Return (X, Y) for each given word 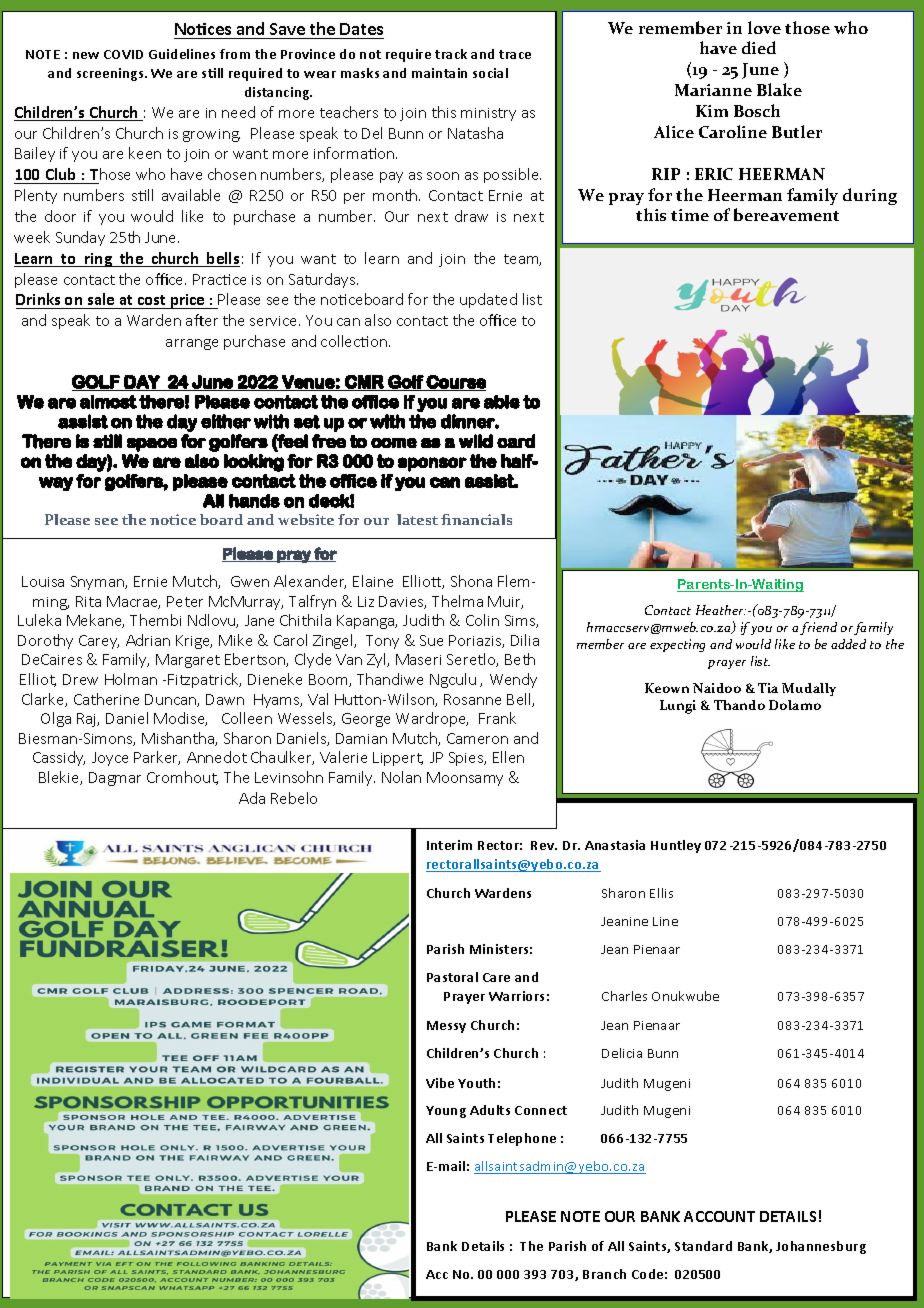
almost (108, 402)
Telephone (522, 1139)
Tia (768, 688)
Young (446, 1112)
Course (455, 383)
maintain (439, 73)
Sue (431, 640)
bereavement (786, 214)
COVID (123, 54)
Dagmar (115, 779)
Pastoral (452, 977)
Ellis (661, 893)
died (759, 47)
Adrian (148, 640)
